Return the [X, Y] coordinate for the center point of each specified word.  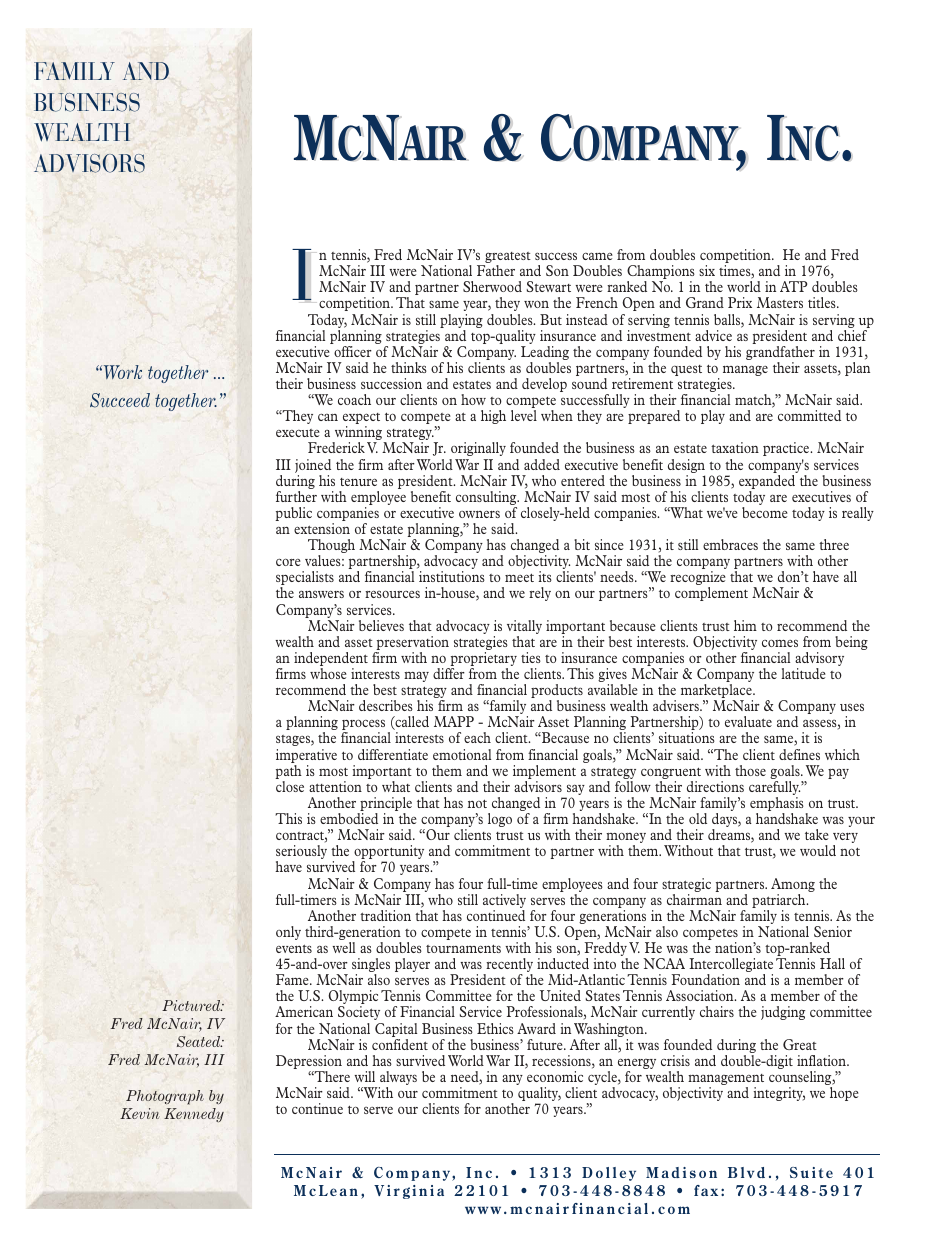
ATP [793, 286]
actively [504, 902]
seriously [301, 853]
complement [711, 594]
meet [519, 577]
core [288, 562]
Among [793, 885]
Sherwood [492, 286]
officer [353, 351]
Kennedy [194, 1115]
